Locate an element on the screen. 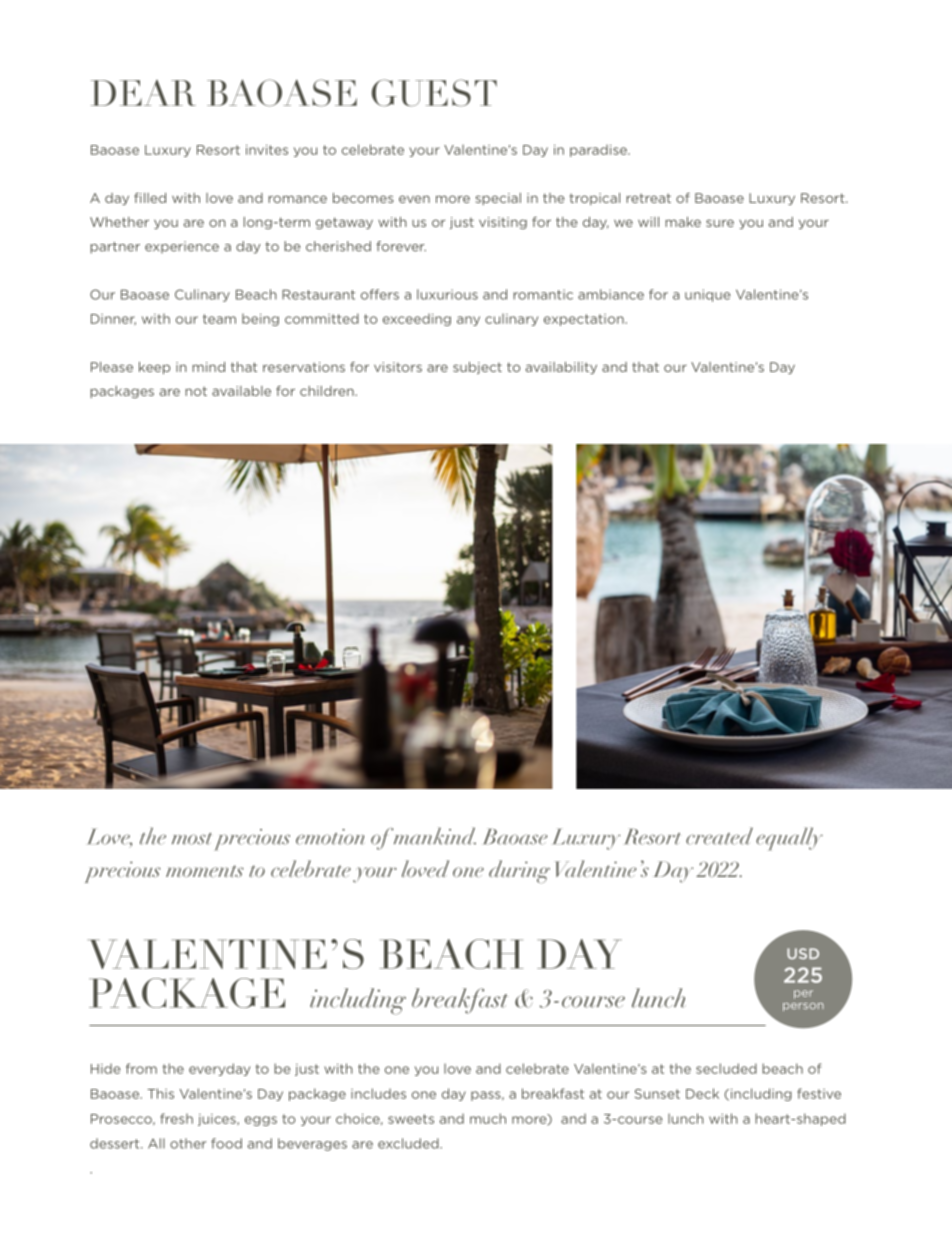 The width and height of the screenshot is (952, 1233). DEAR is located at coordinates (143, 93).
